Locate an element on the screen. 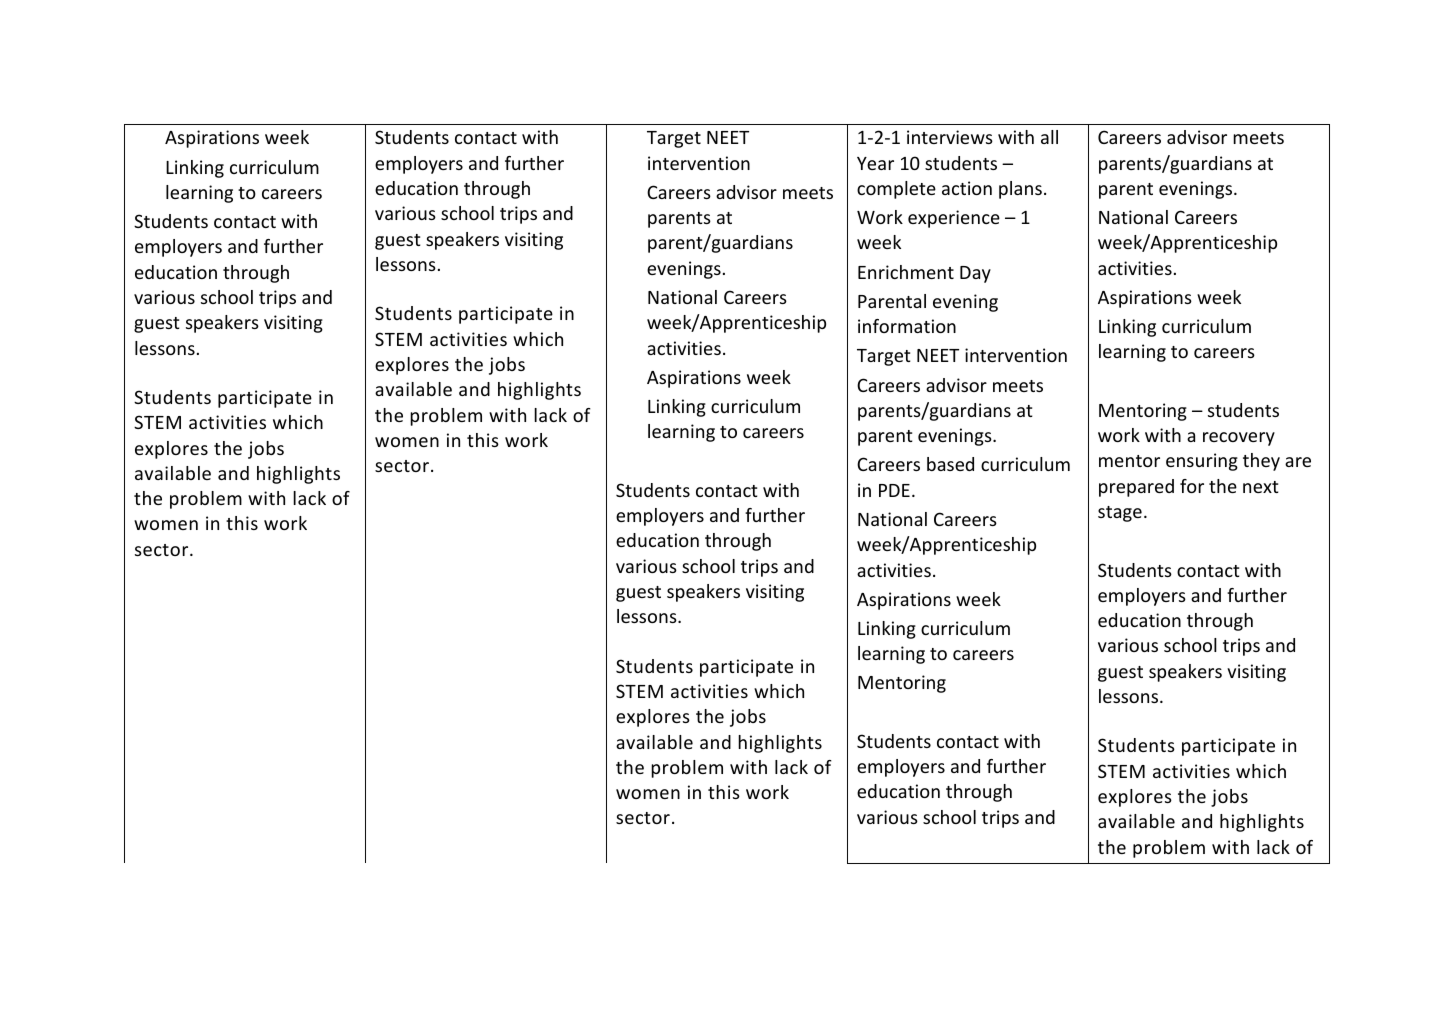 This screenshot has width=1454, height=1028. PDE is located at coordinates (894, 490).
